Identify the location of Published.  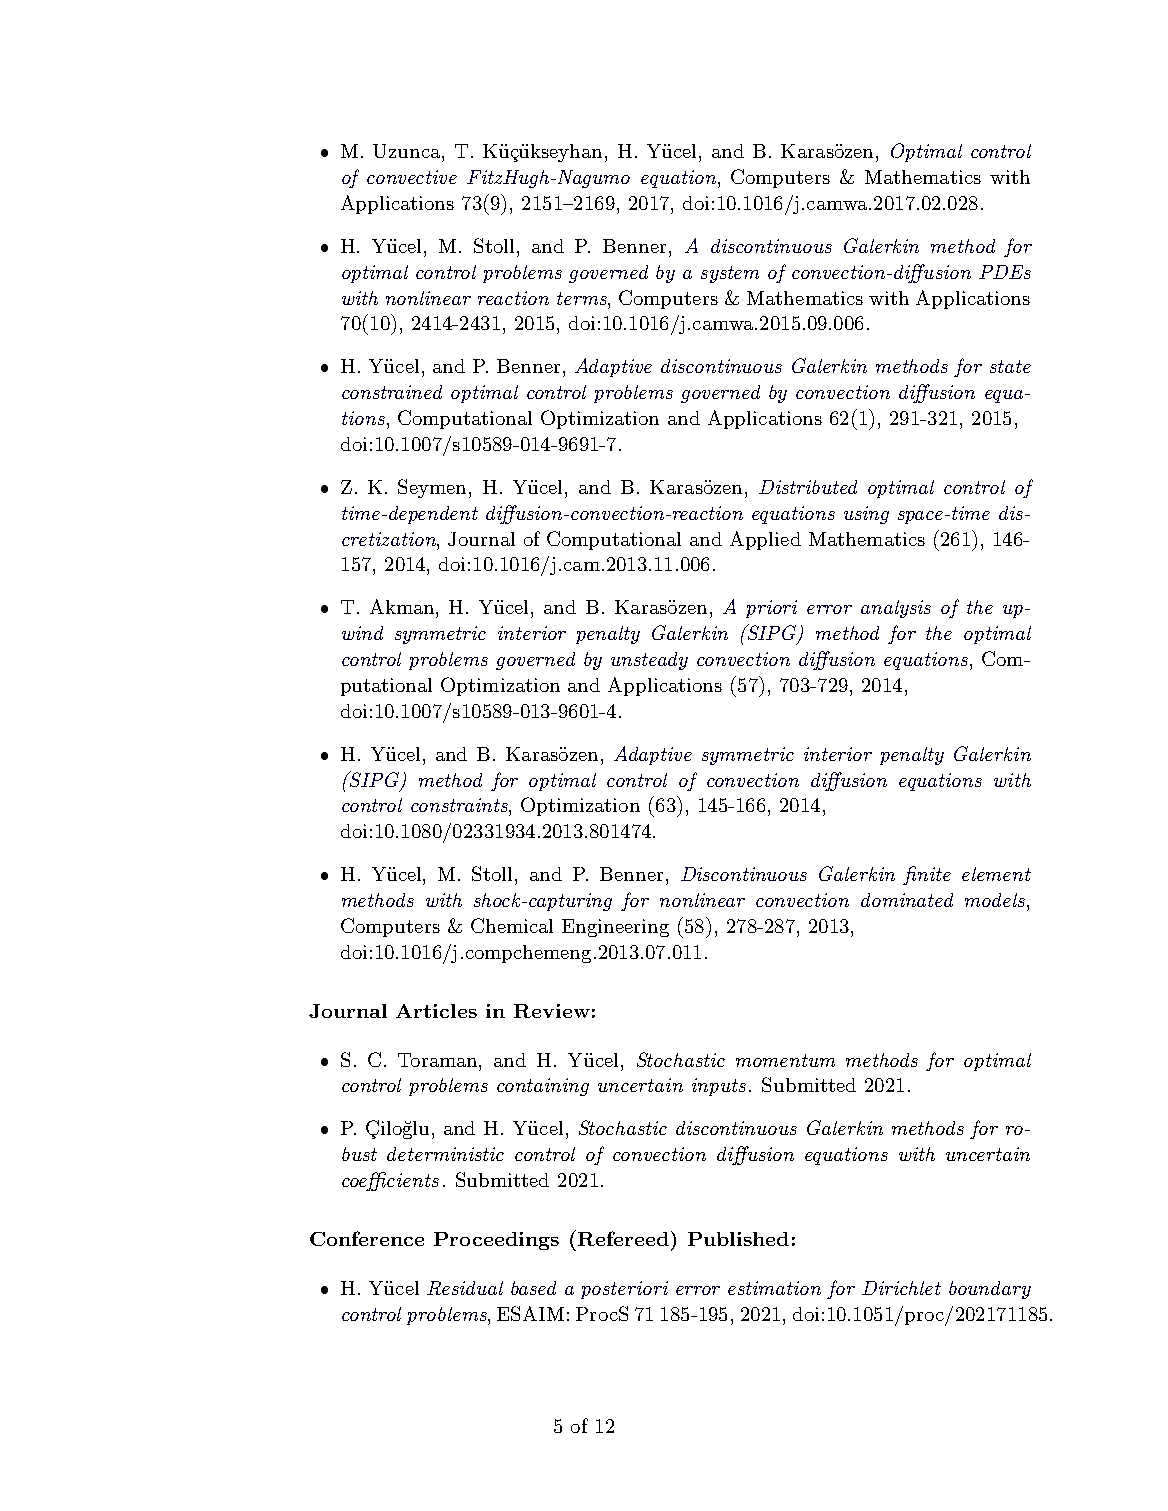
(738, 1239).
